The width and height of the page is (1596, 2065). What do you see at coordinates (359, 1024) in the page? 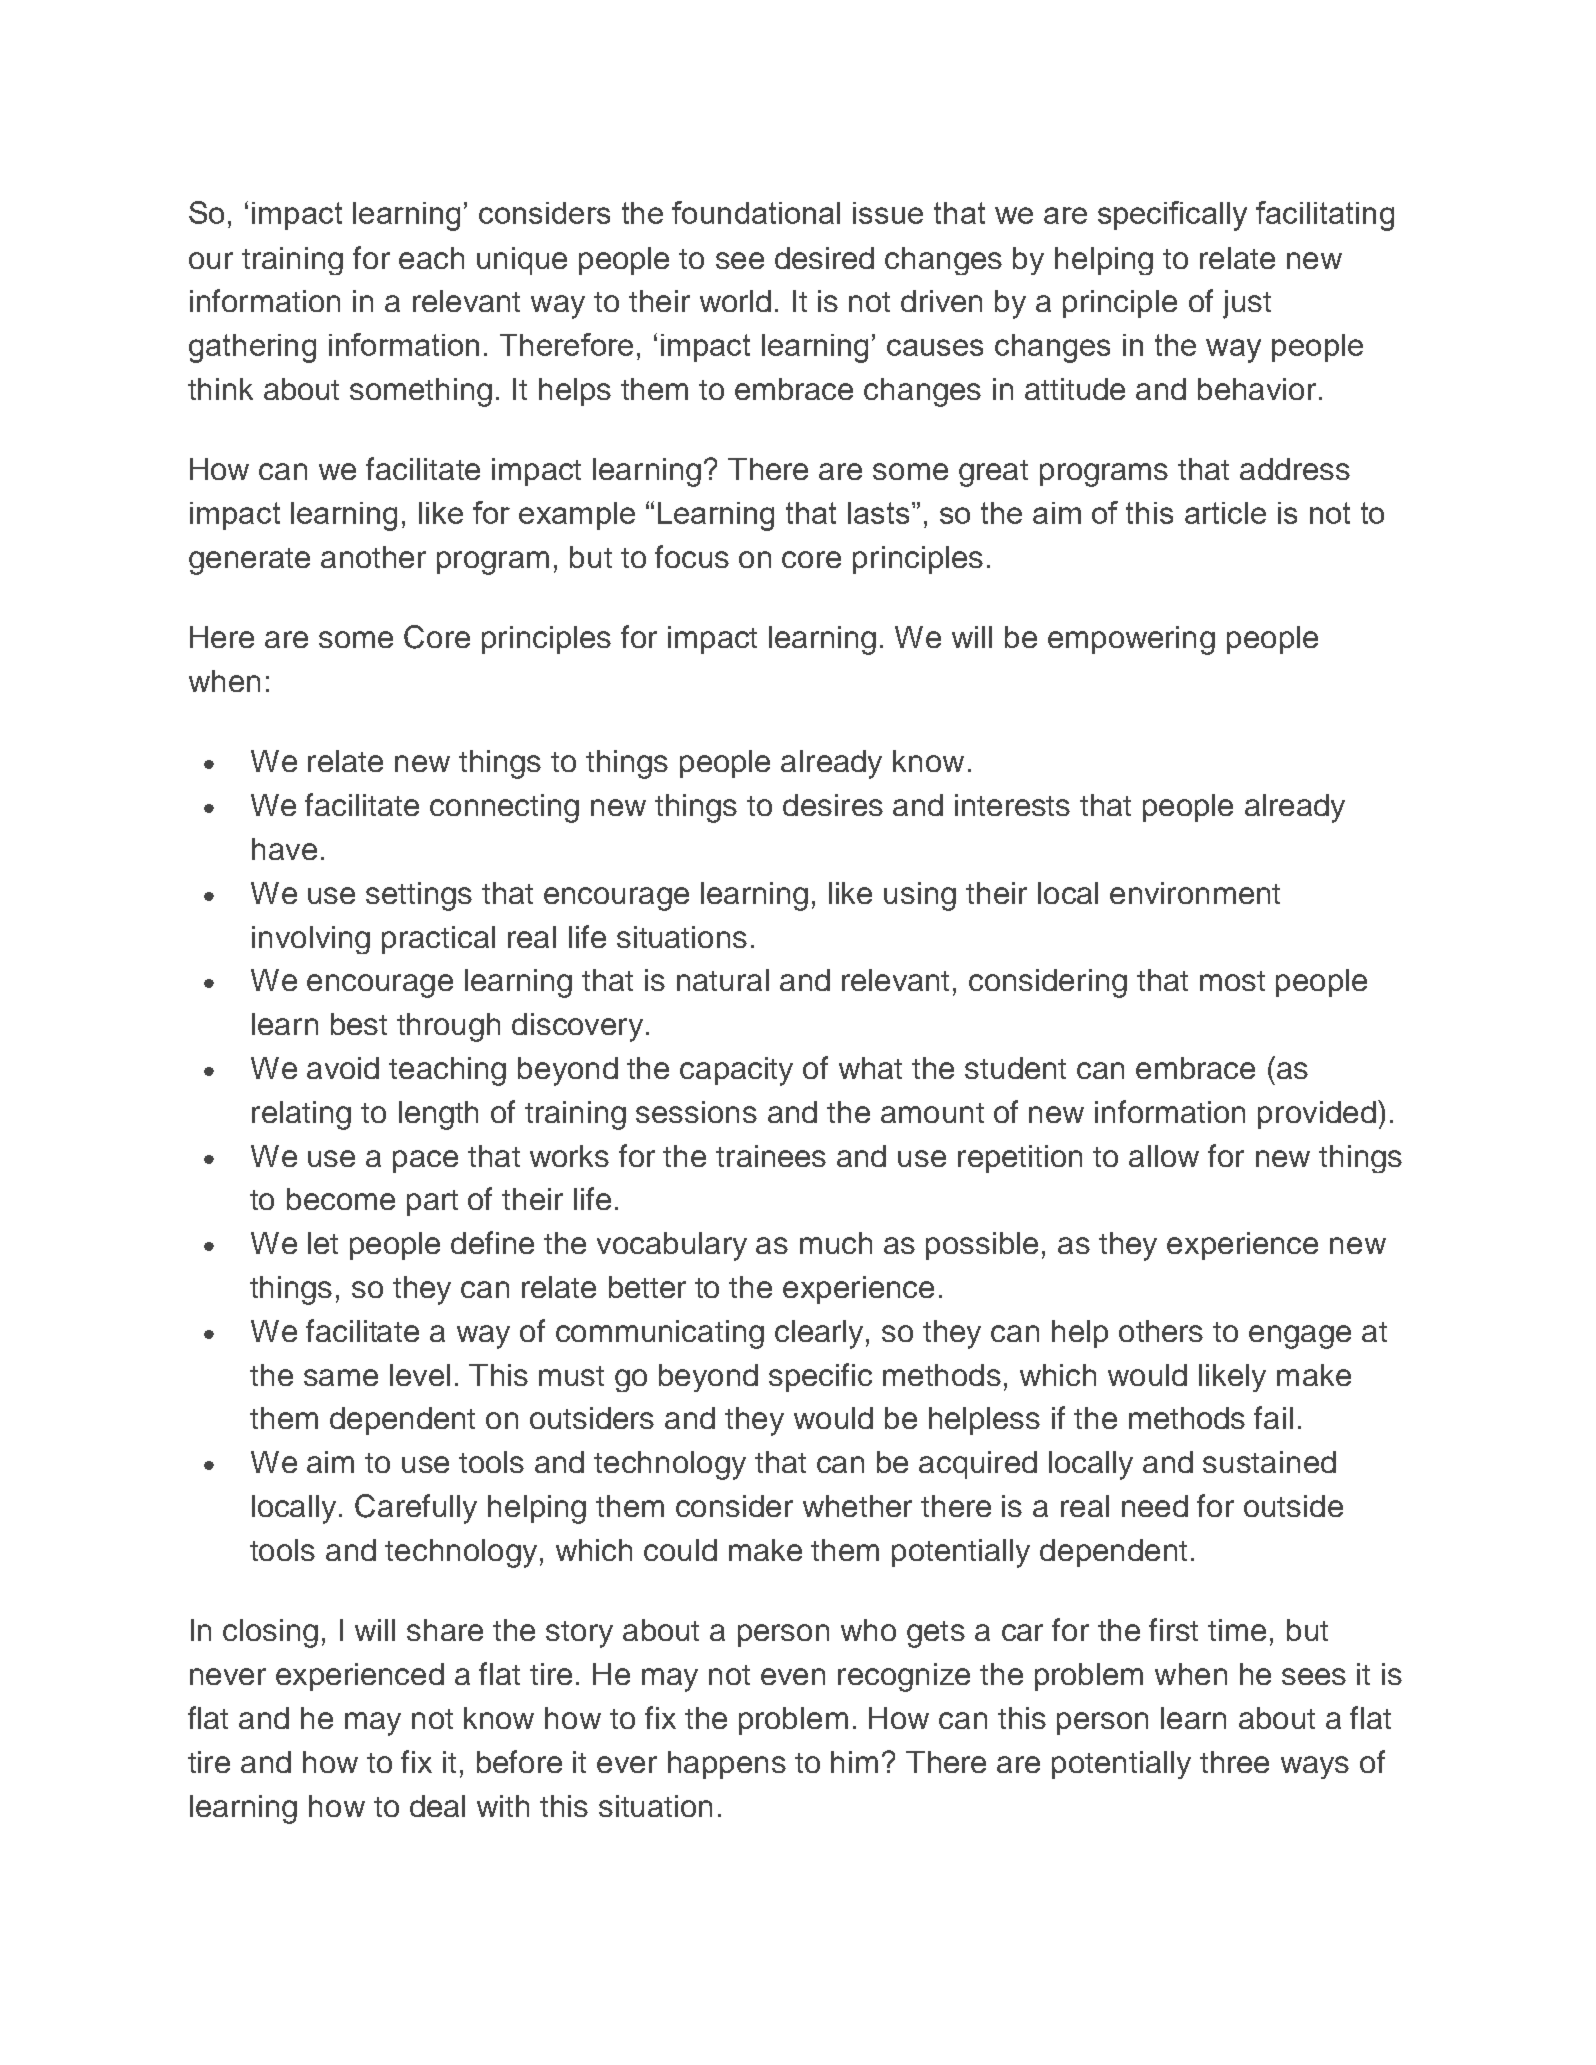
I see `best` at bounding box center [359, 1024].
